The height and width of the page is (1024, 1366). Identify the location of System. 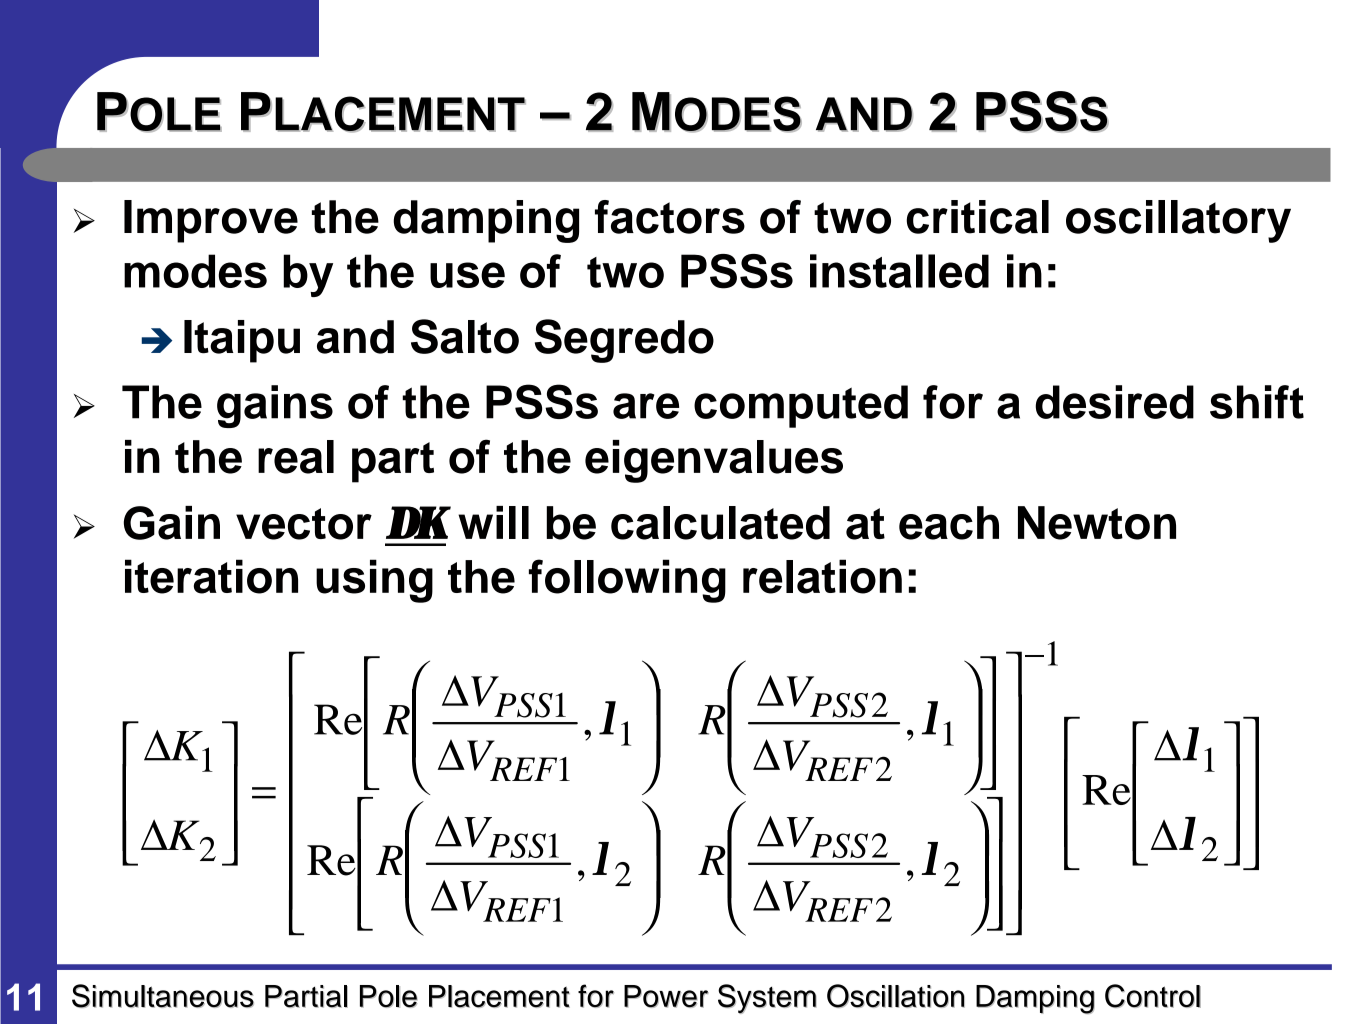
(767, 999).
